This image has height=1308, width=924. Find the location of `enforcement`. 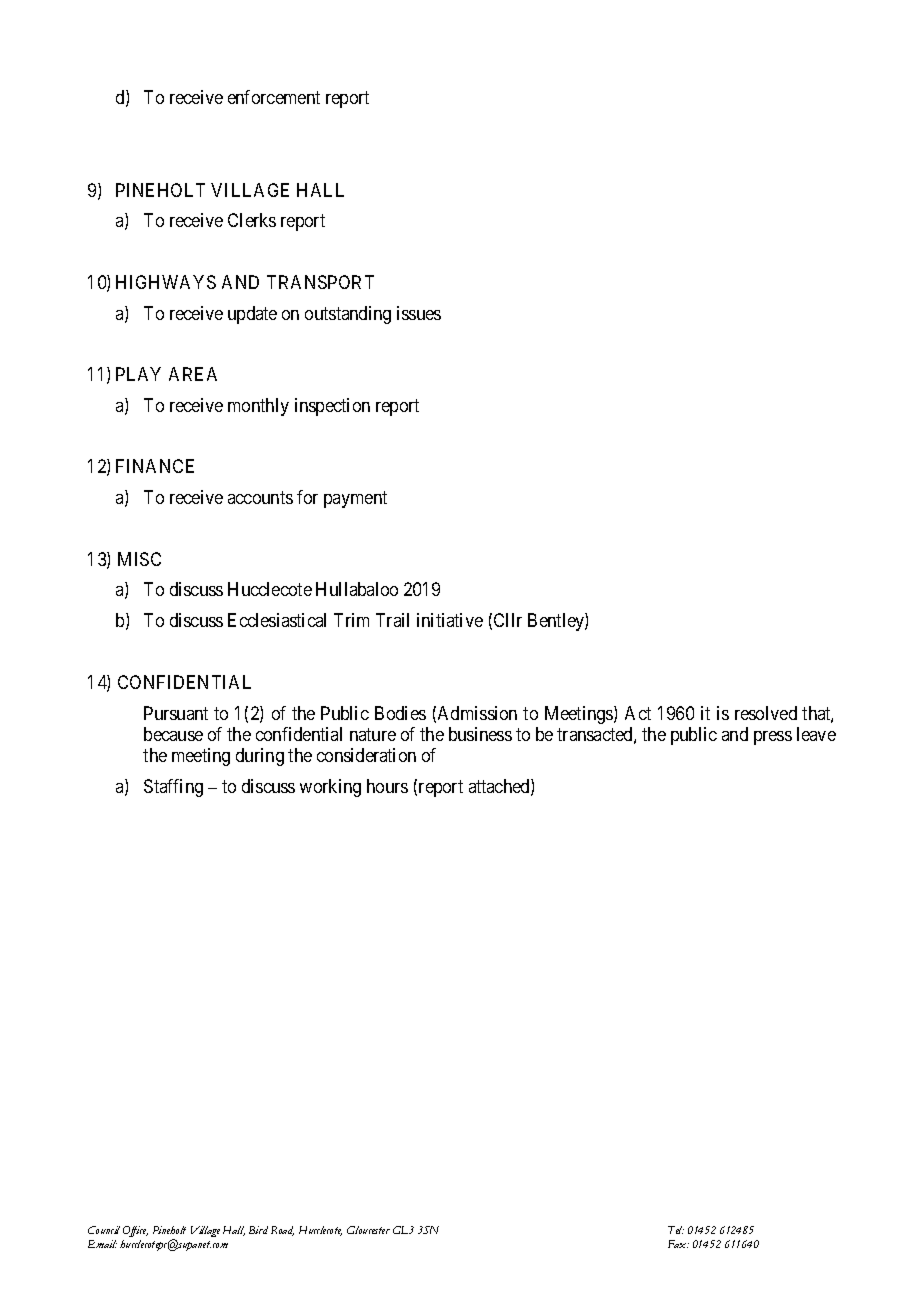

enforcement is located at coordinates (274, 97).
